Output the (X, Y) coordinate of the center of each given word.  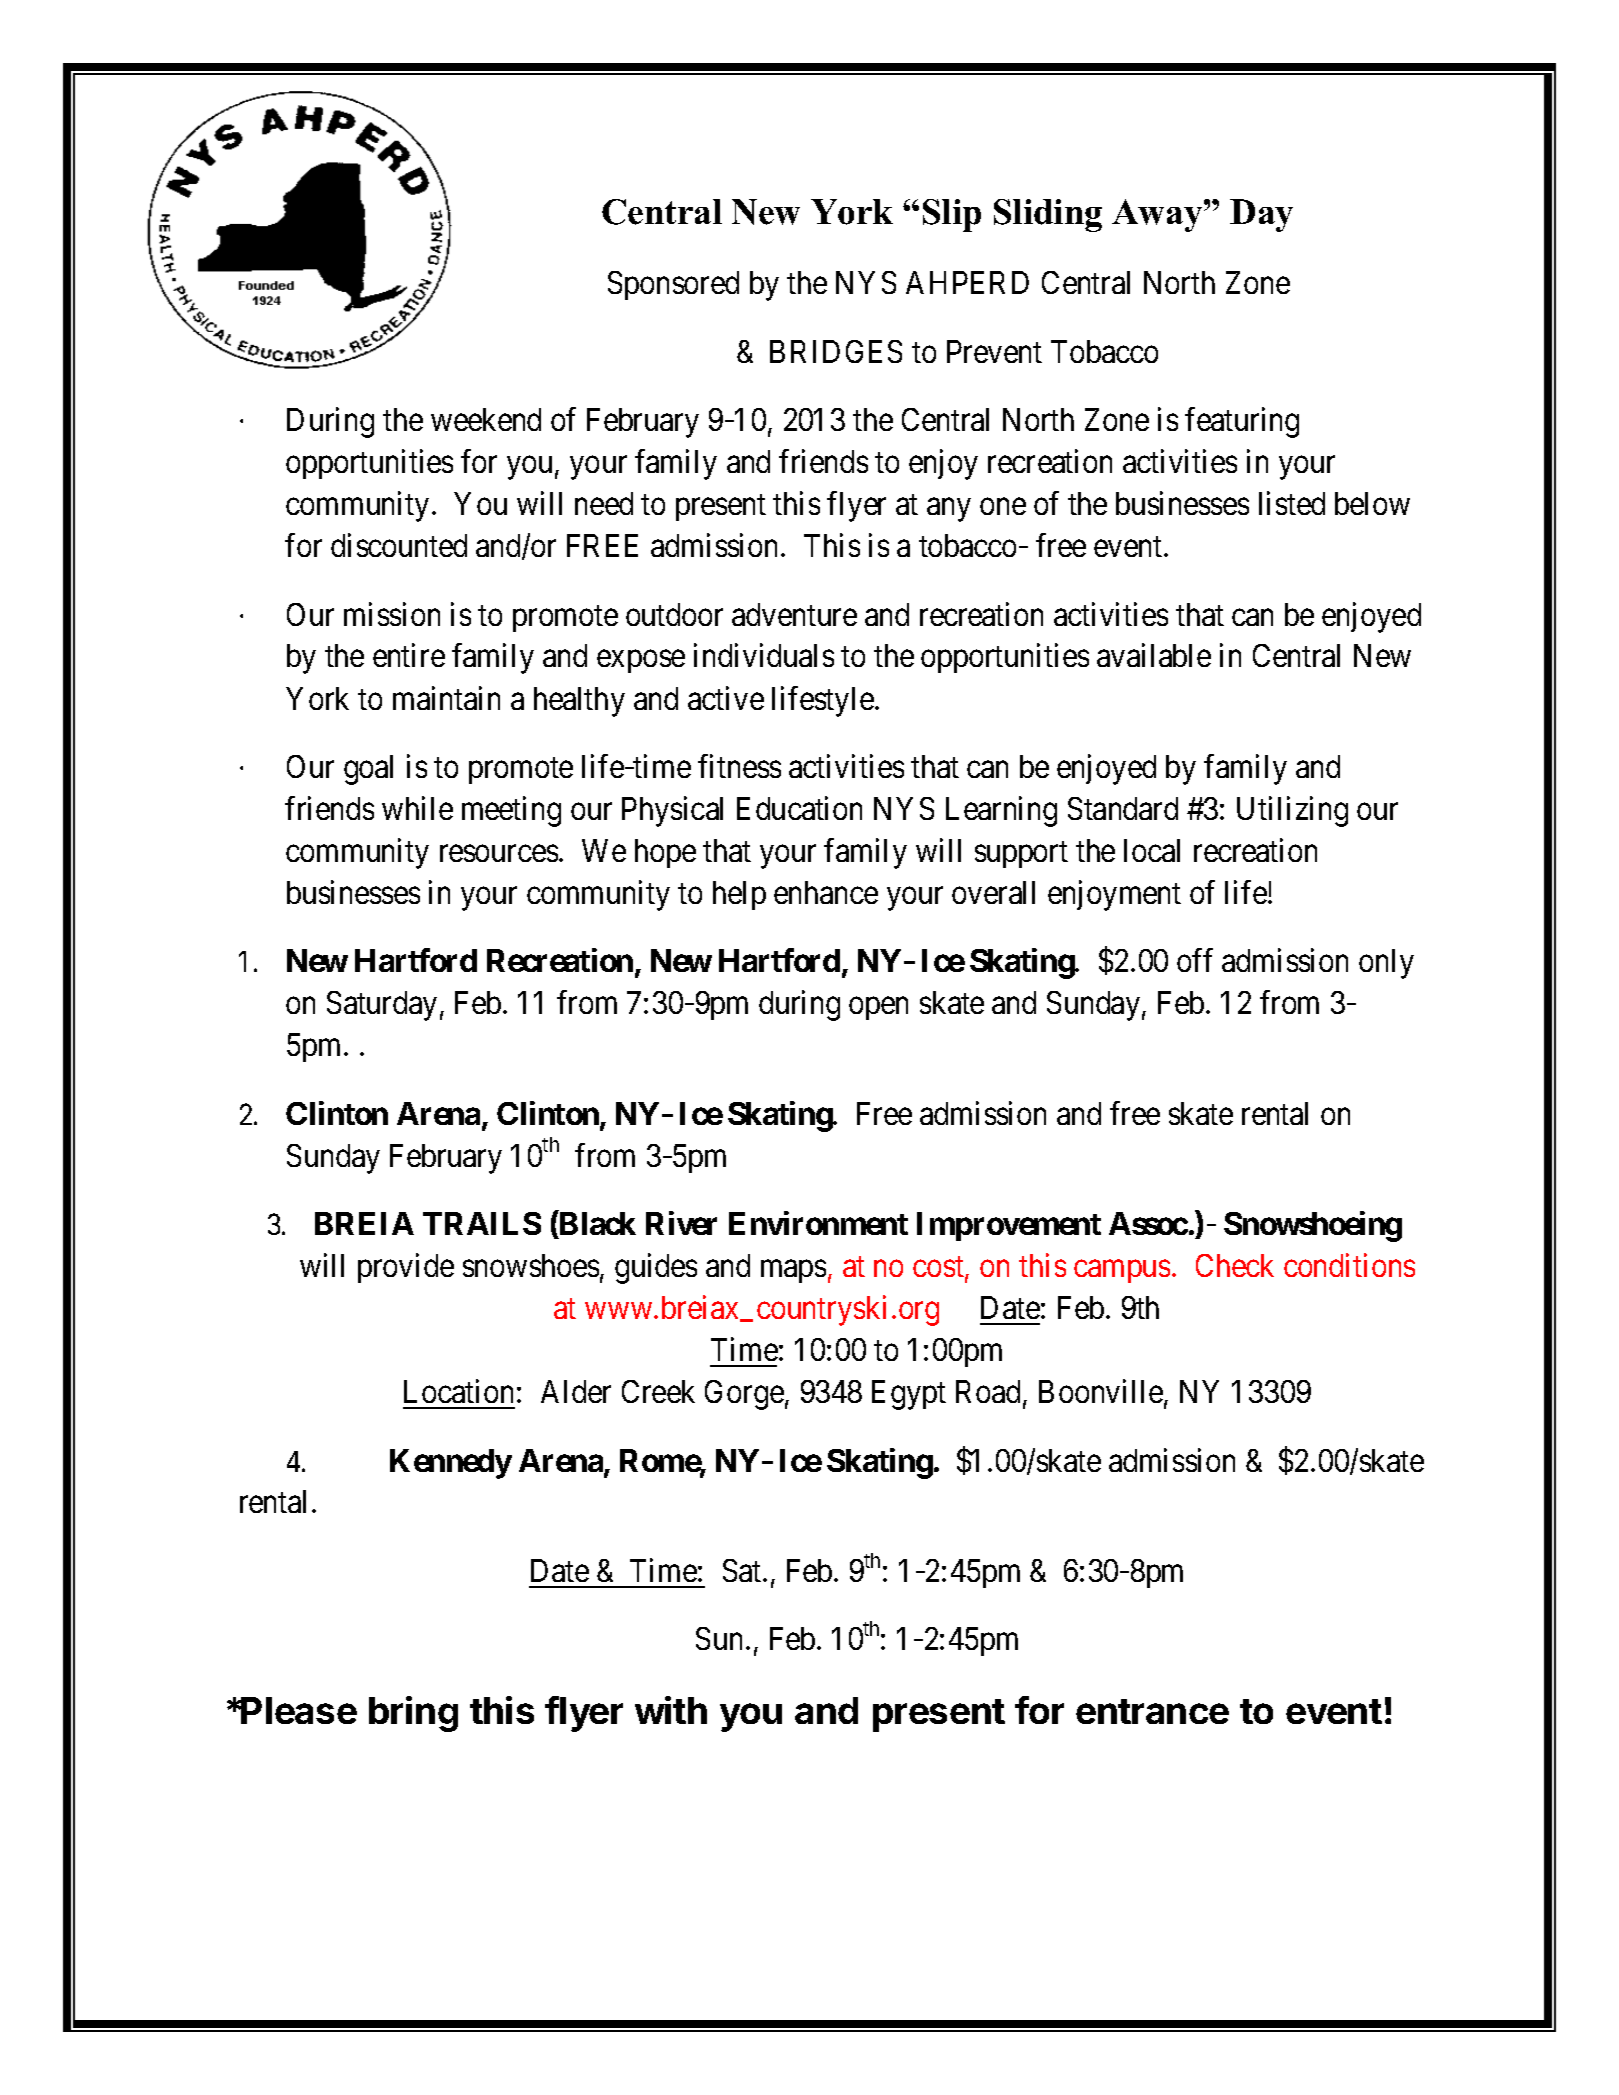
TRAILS (482, 1223)
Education (799, 808)
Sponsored (673, 285)
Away (1158, 215)
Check (1235, 1265)
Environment (818, 1223)
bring (413, 1714)
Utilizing (1292, 811)
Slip (952, 215)
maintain (446, 698)
